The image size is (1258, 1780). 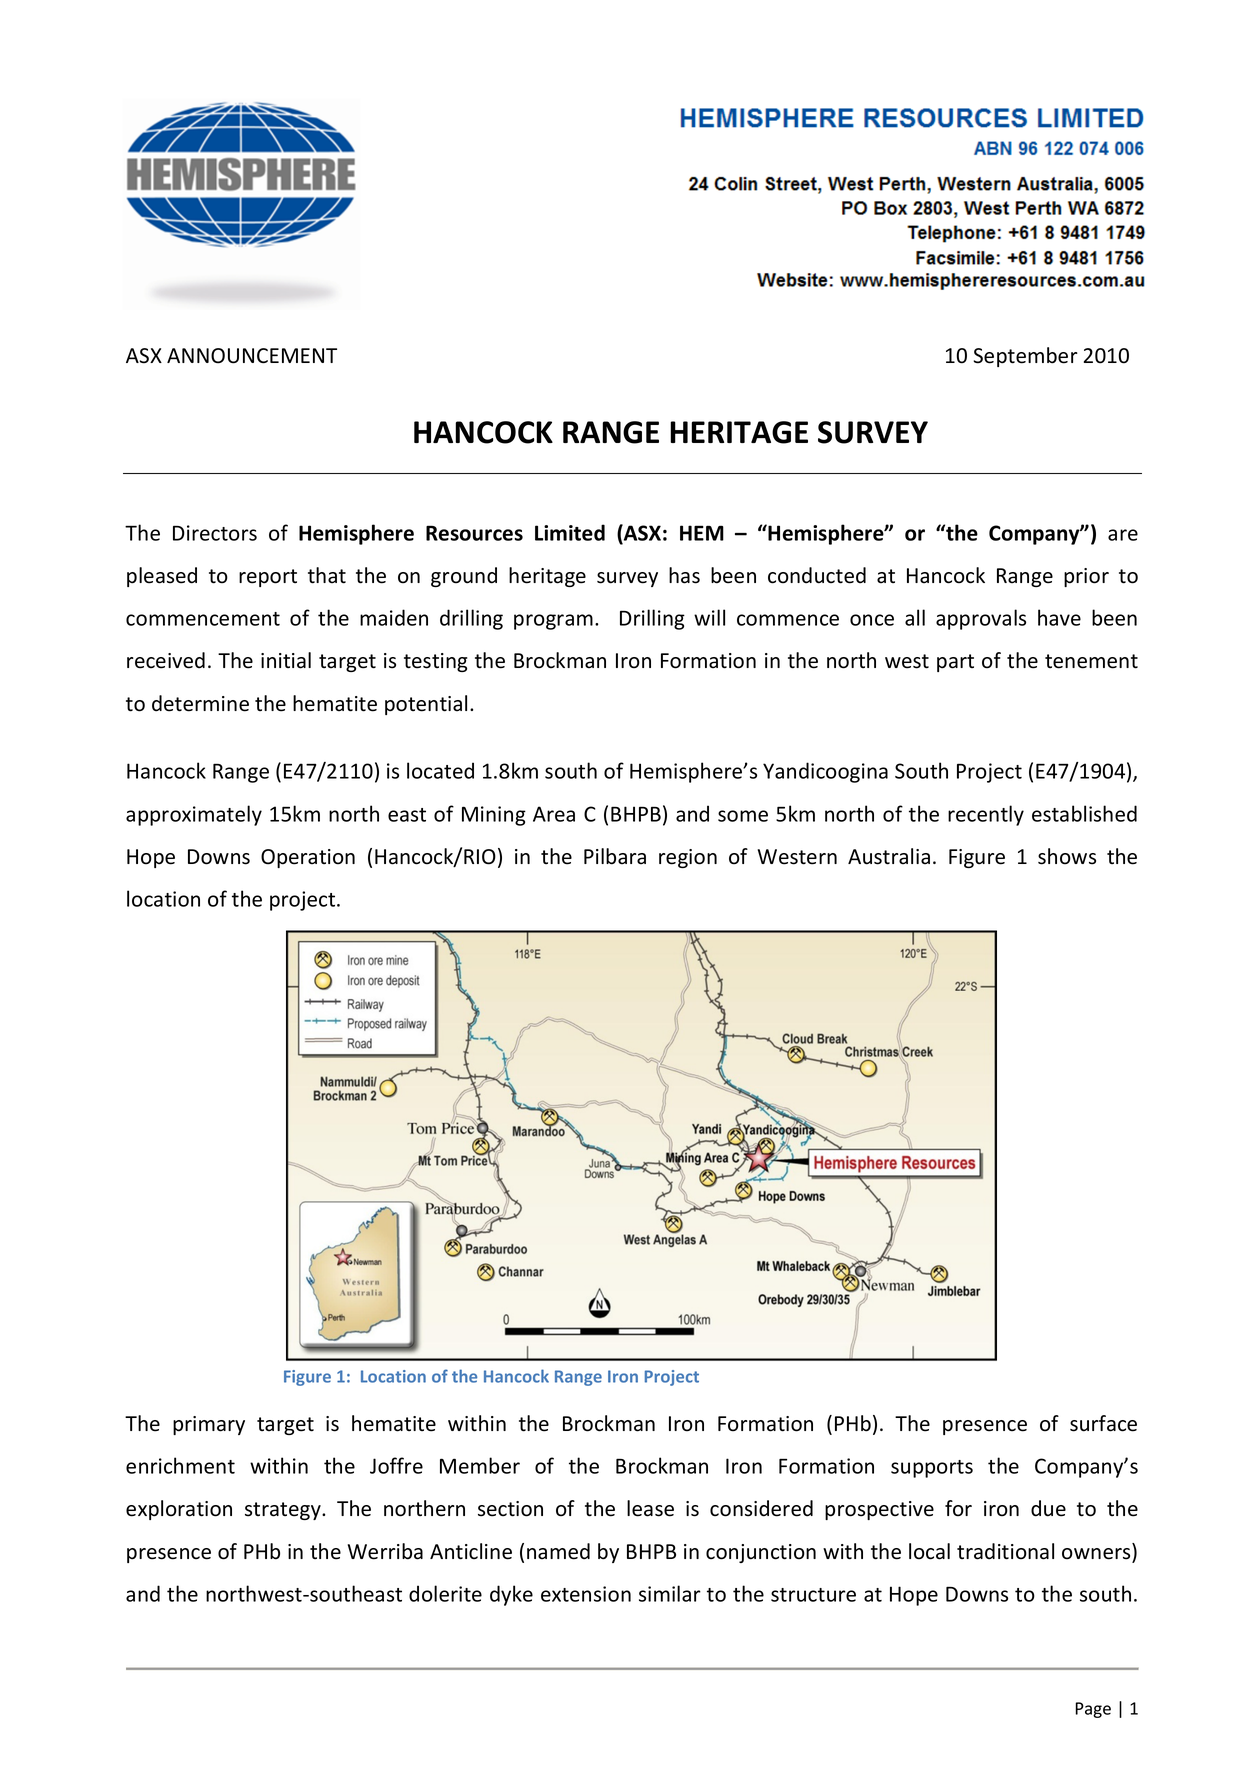 I want to click on Limited, so click(x=570, y=532).
